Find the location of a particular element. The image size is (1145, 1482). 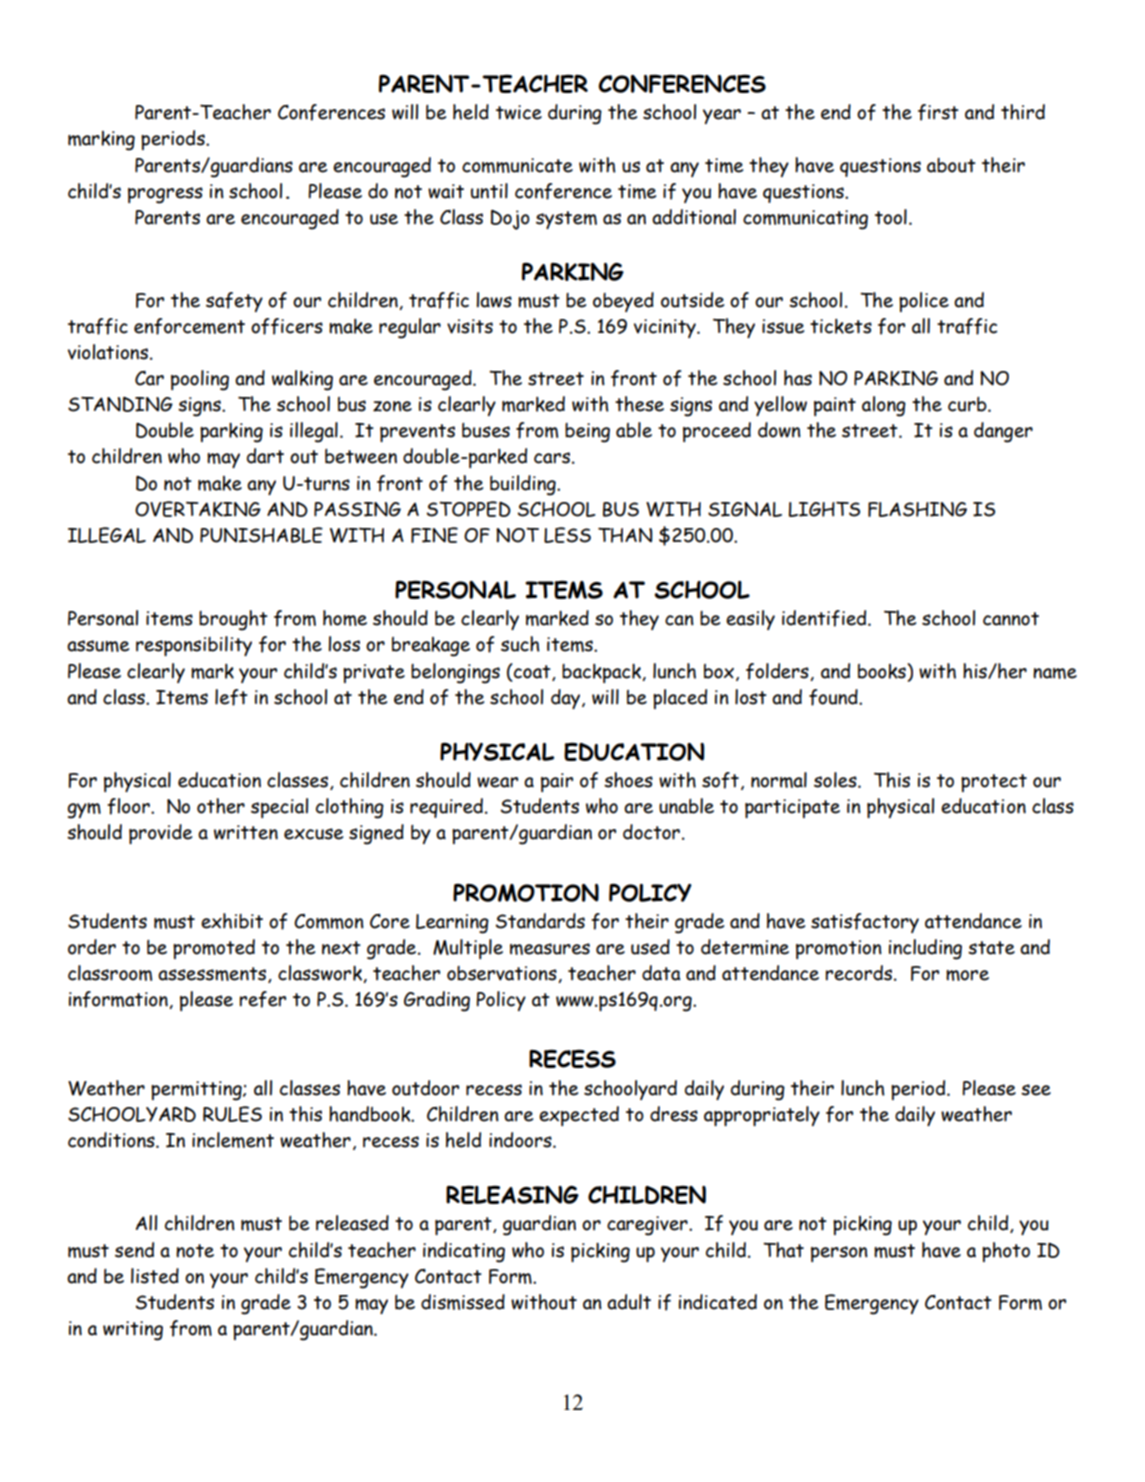

left is located at coordinates (231, 697).
